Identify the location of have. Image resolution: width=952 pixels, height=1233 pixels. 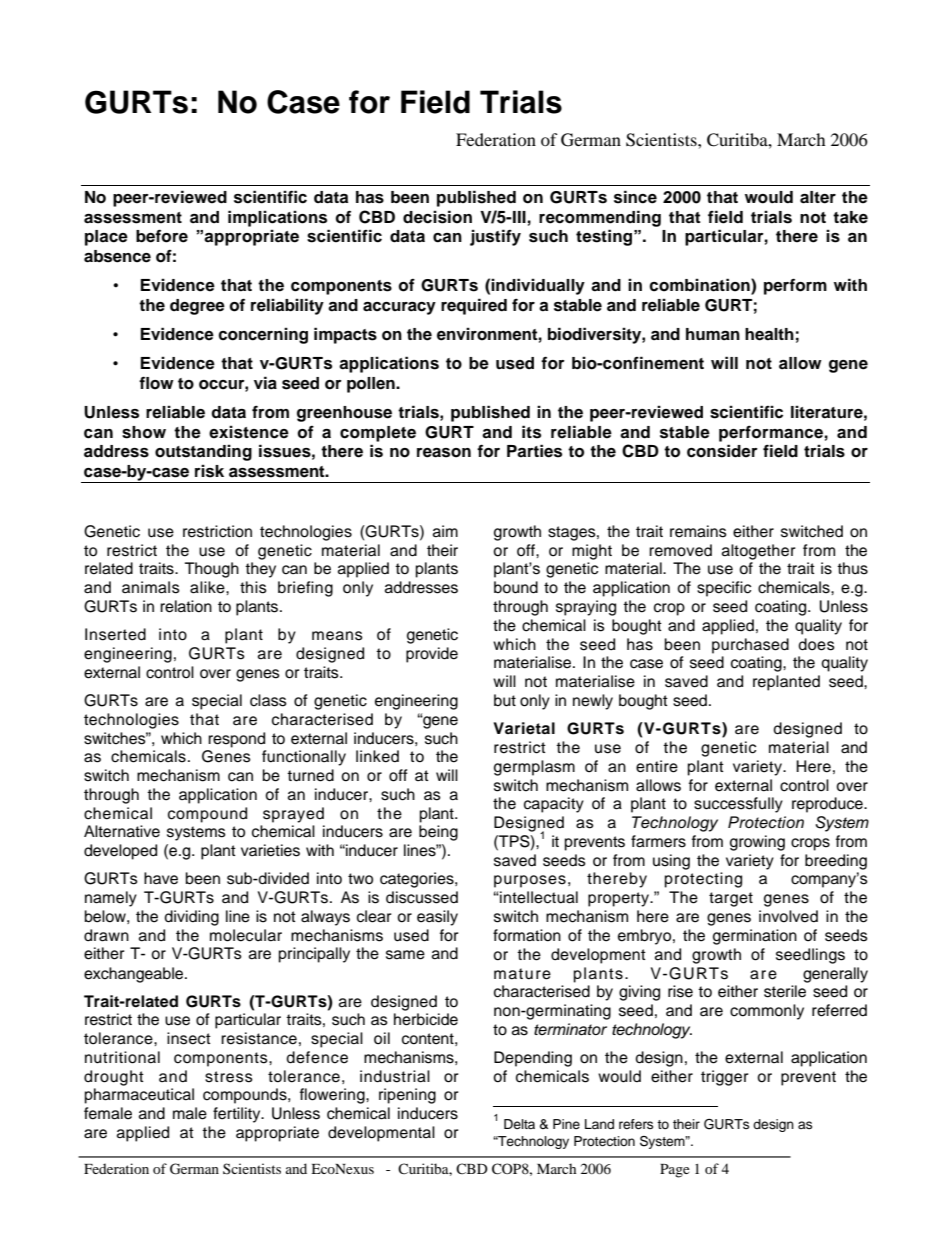
(161, 878).
